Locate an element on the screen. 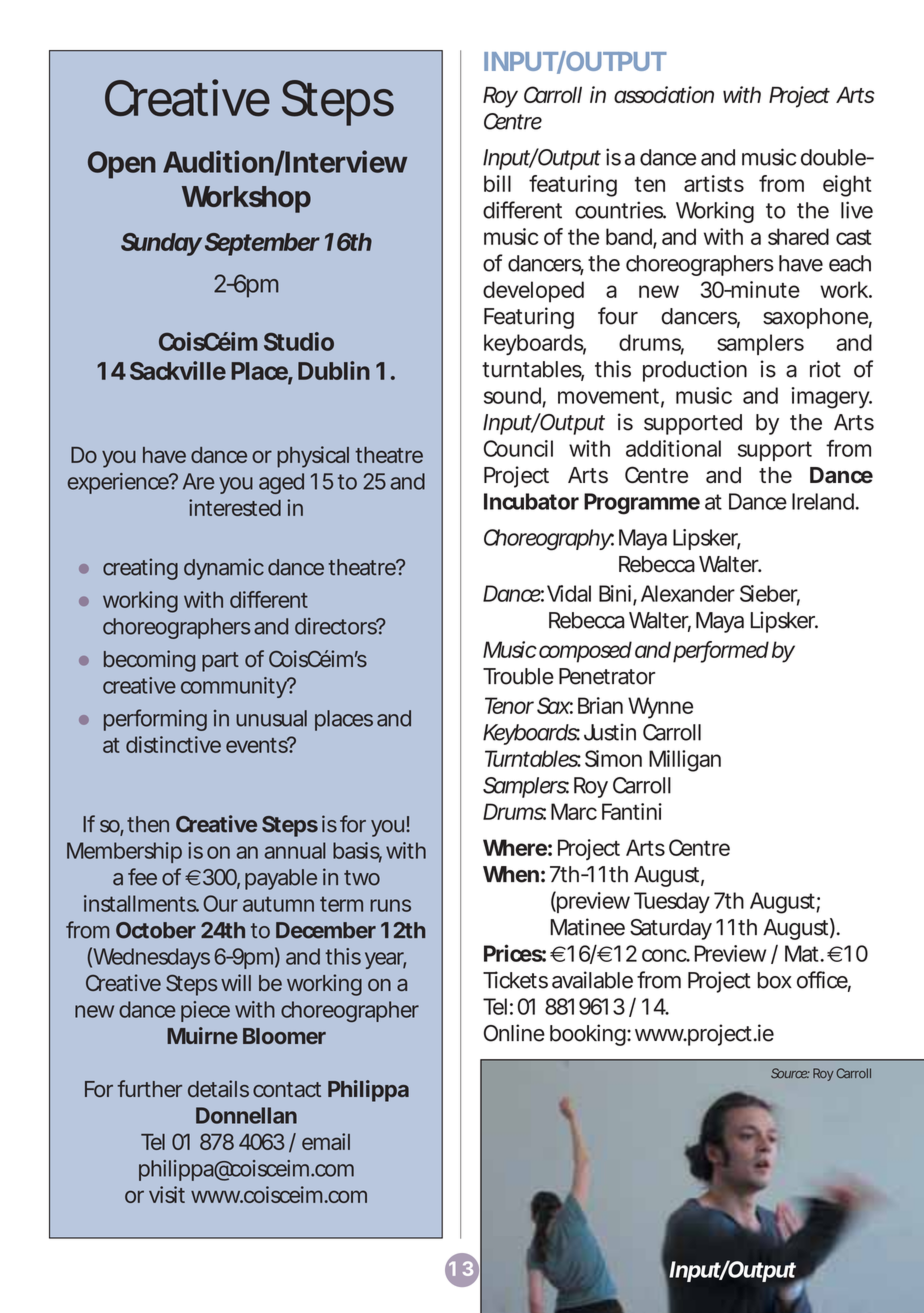  Tuesday is located at coordinates (672, 902).
